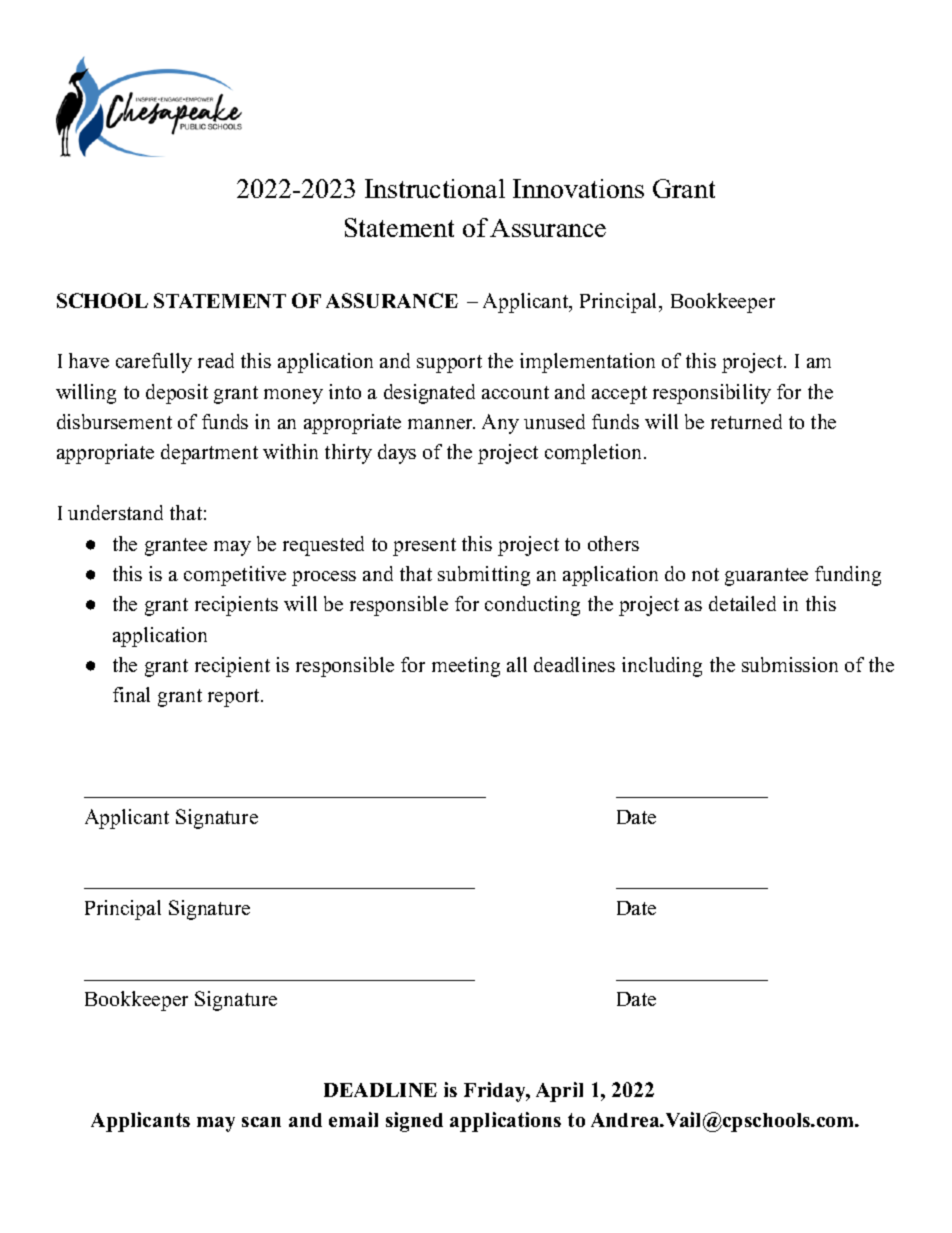  What do you see at coordinates (353, 1119) in the page?
I see `email` at bounding box center [353, 1119].
